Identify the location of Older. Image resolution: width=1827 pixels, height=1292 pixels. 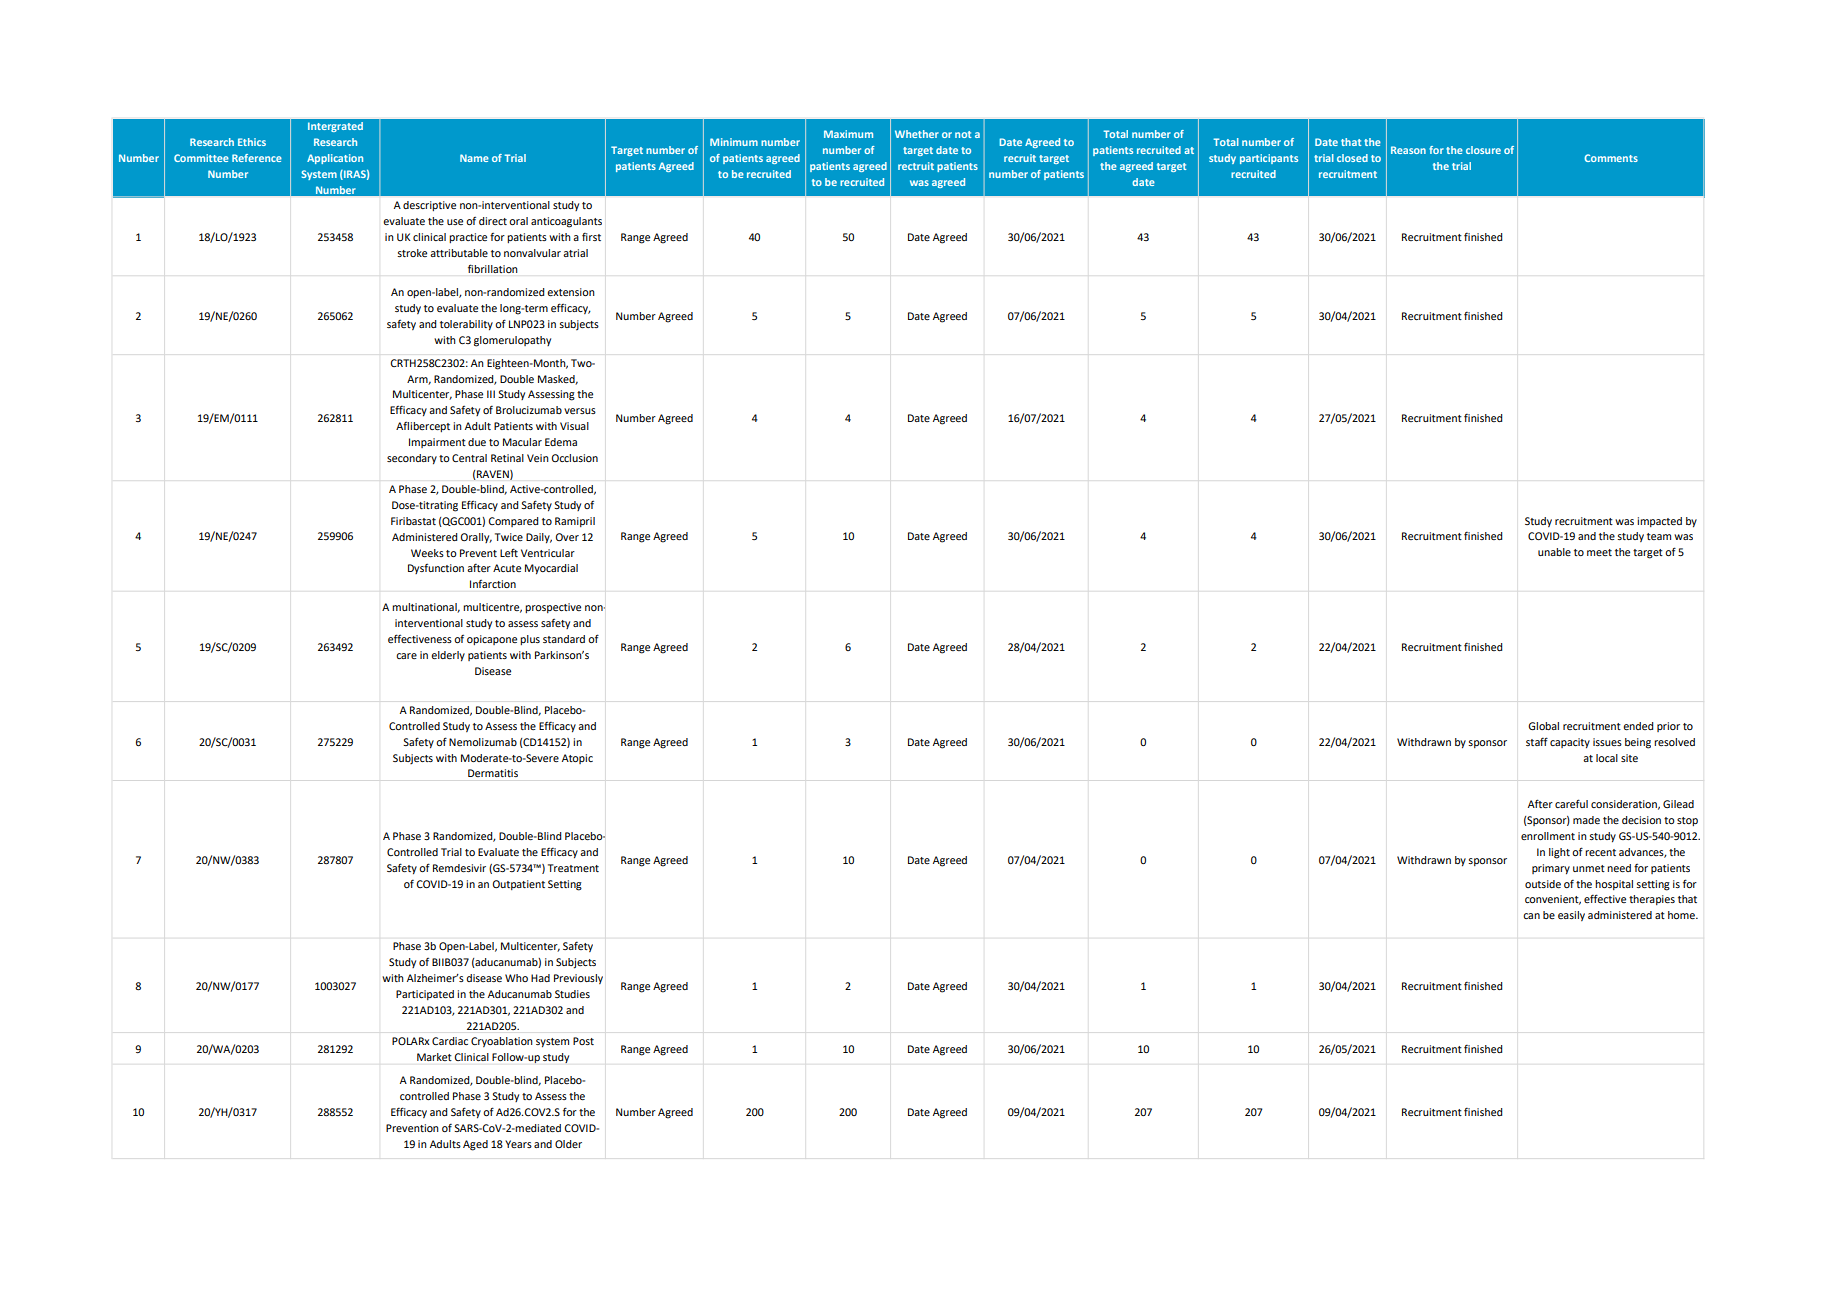
(568, 1144).
